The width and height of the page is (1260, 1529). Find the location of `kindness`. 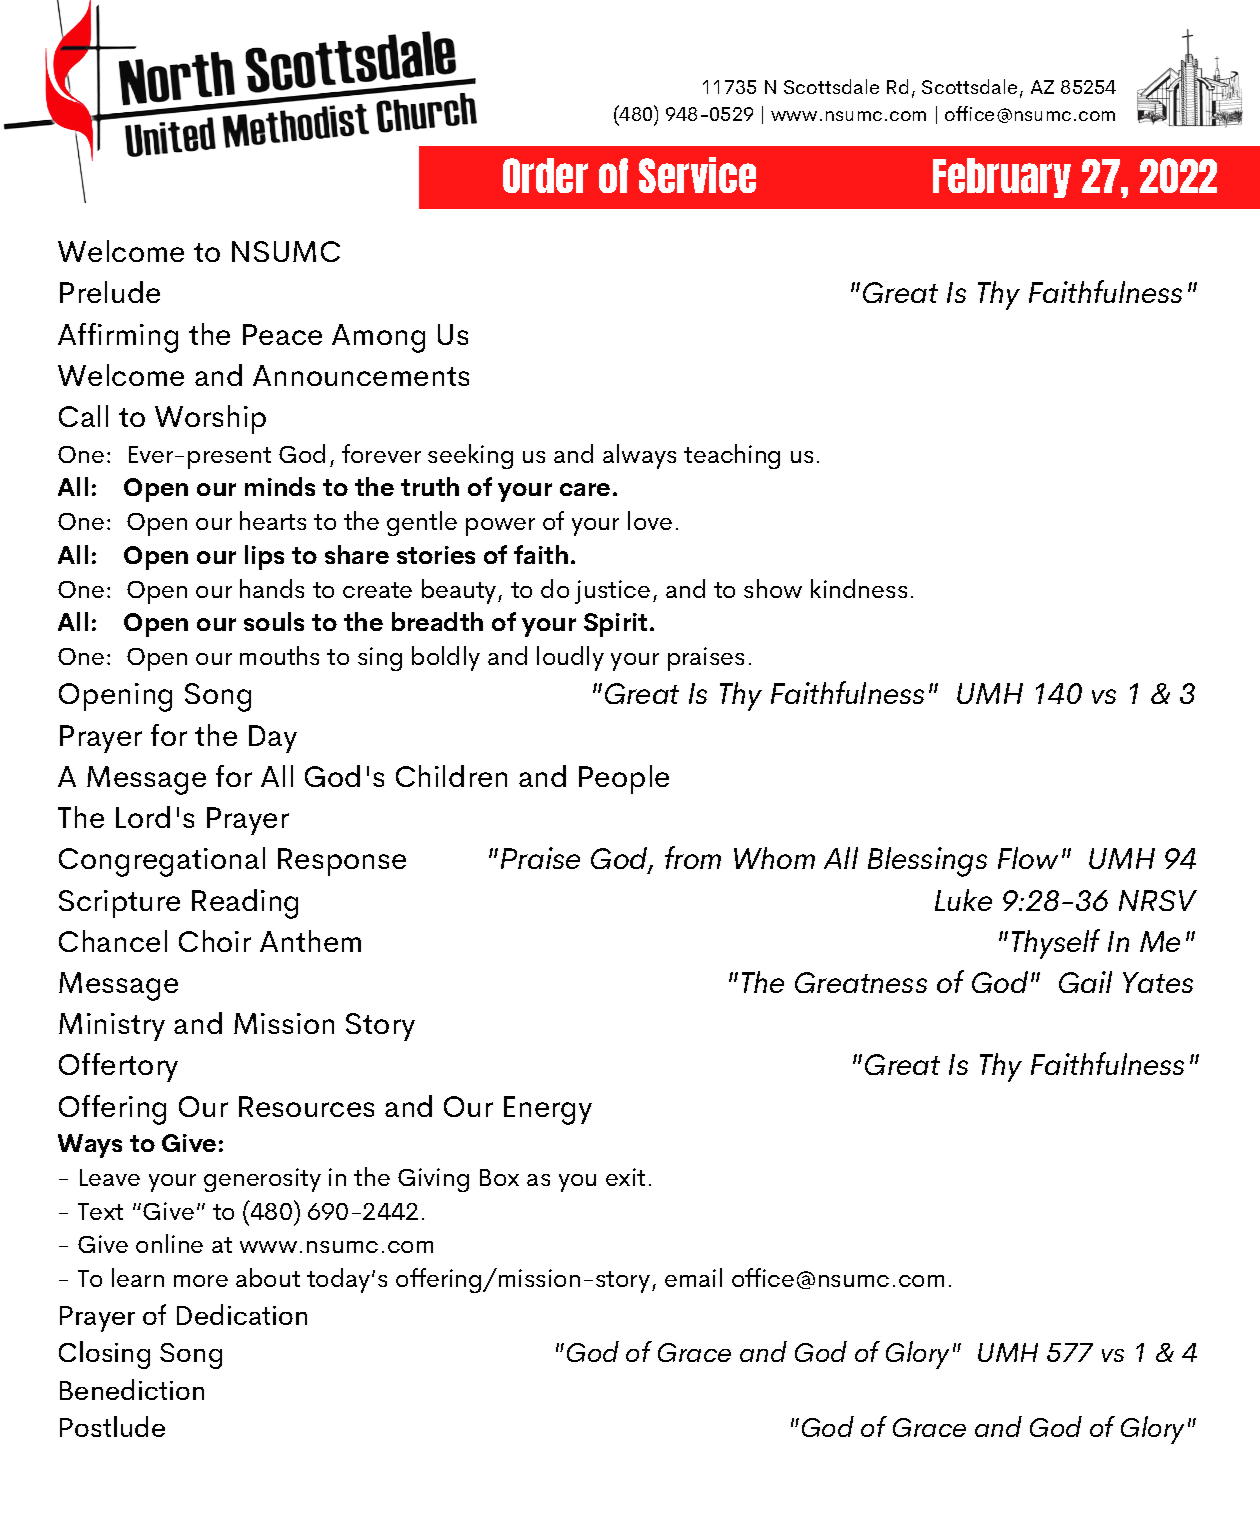

kindness is located at coordinates (859, 588).
